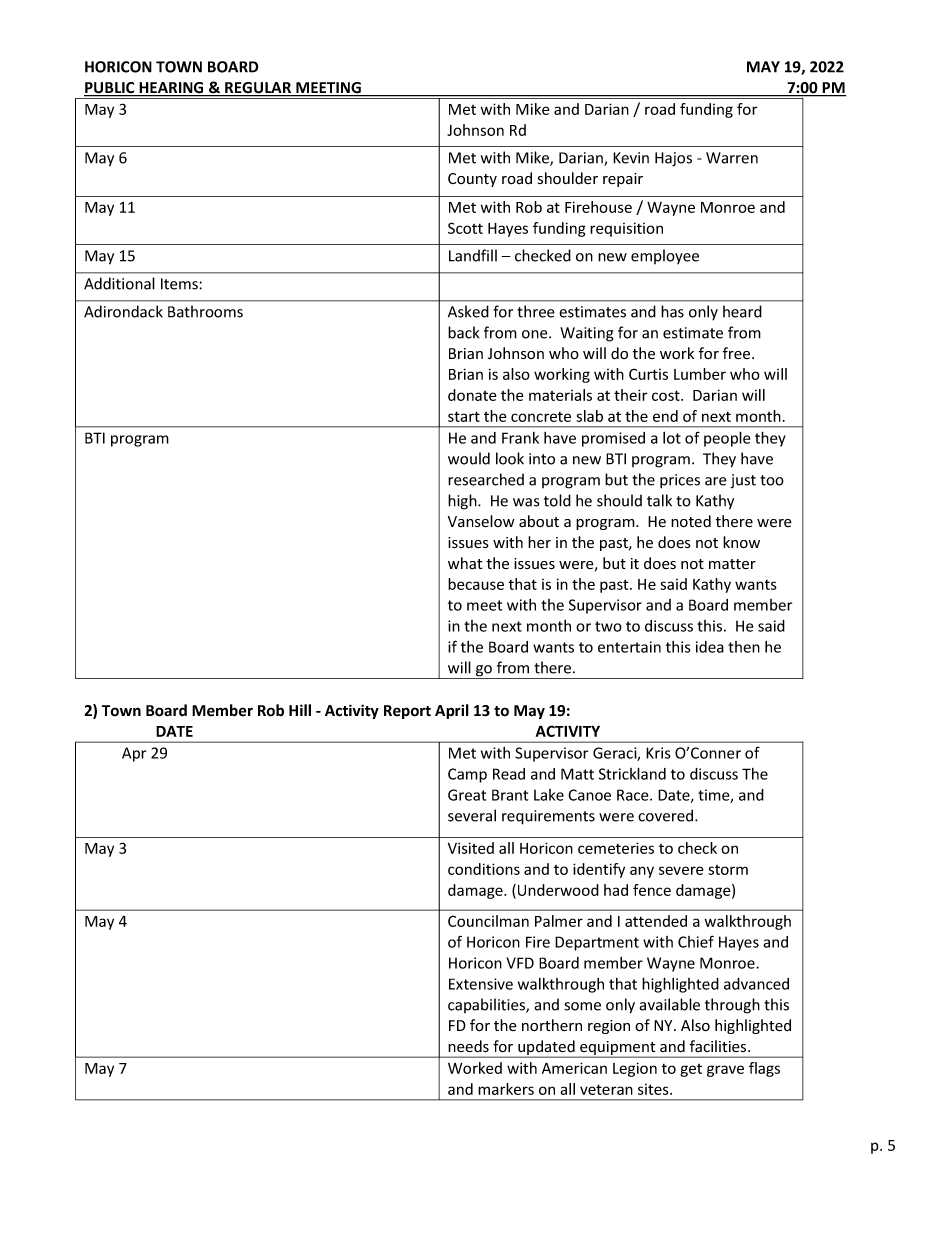 This page has width=952, height=1233. I want to click on markers, so click(506, 1089).
